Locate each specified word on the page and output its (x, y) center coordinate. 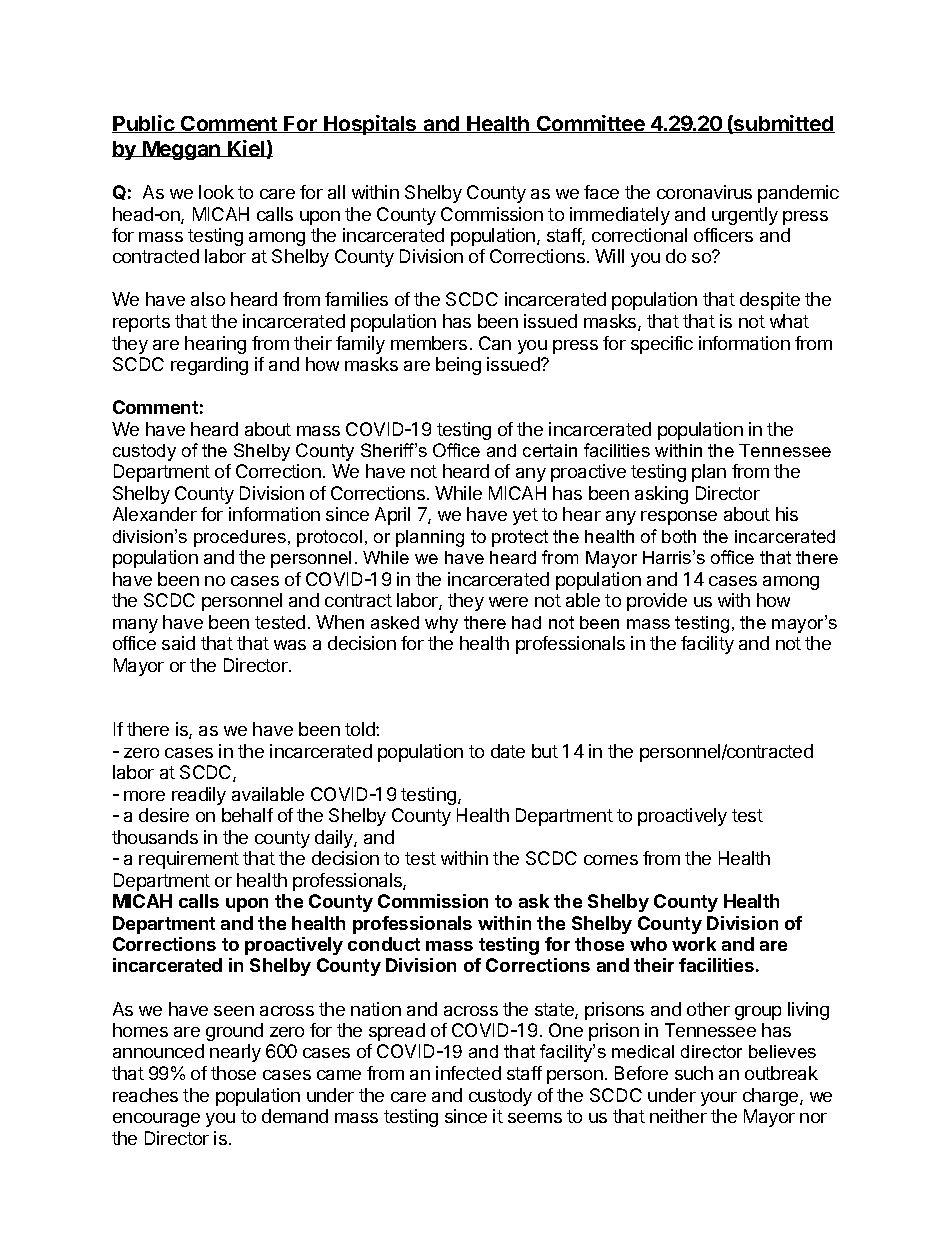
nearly (235, 1053)
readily (199, 796)
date (508, 751)
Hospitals (370, 125)
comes (611, 860)
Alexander (155, 514)
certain (550, 450)
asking (661, 495)
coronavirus (704, 192)
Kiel (247, 148)
